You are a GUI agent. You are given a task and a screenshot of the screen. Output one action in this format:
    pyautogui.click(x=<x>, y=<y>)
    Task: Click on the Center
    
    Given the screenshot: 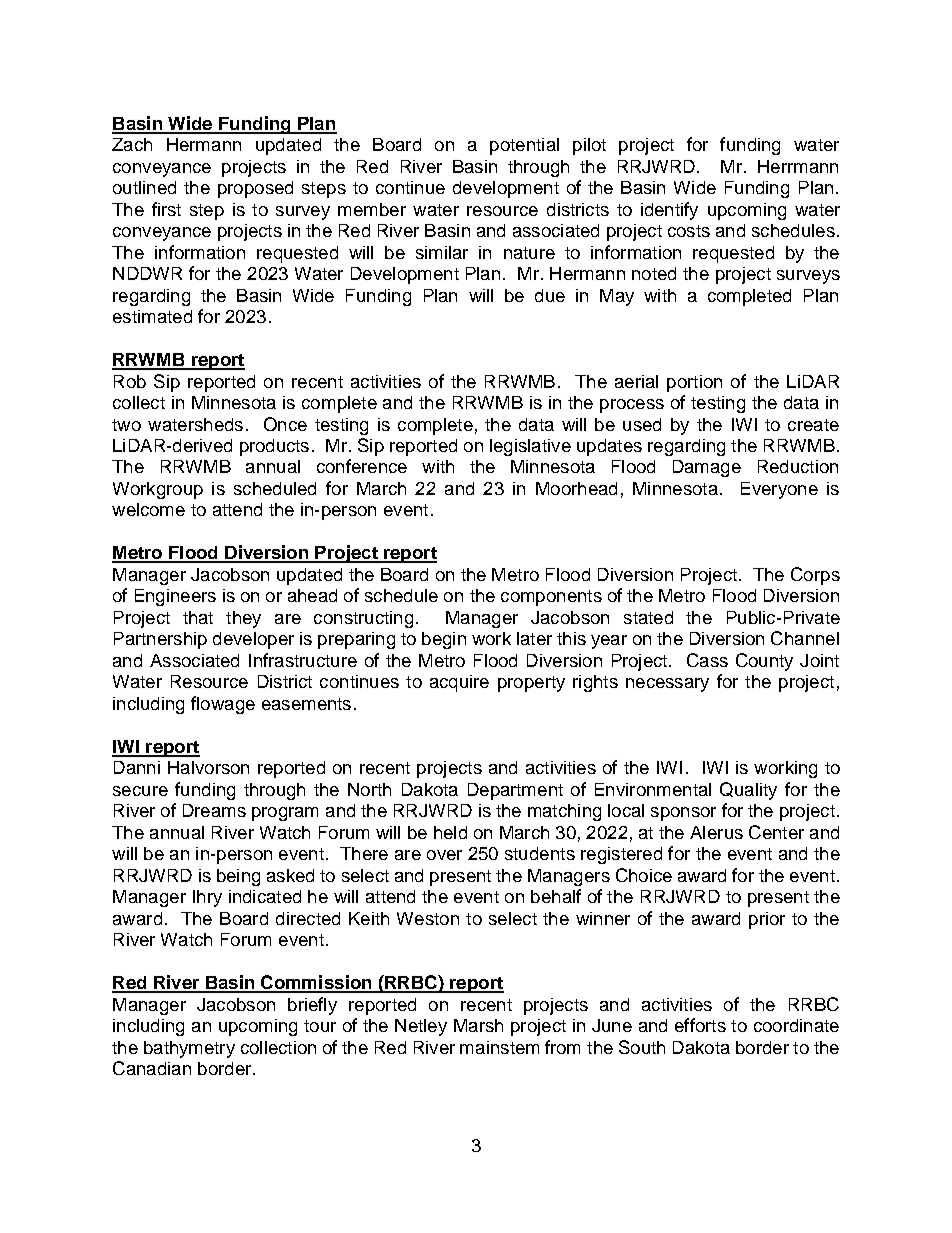 What is the action you would take?
    pyautogui.click(x=776, y=832)
